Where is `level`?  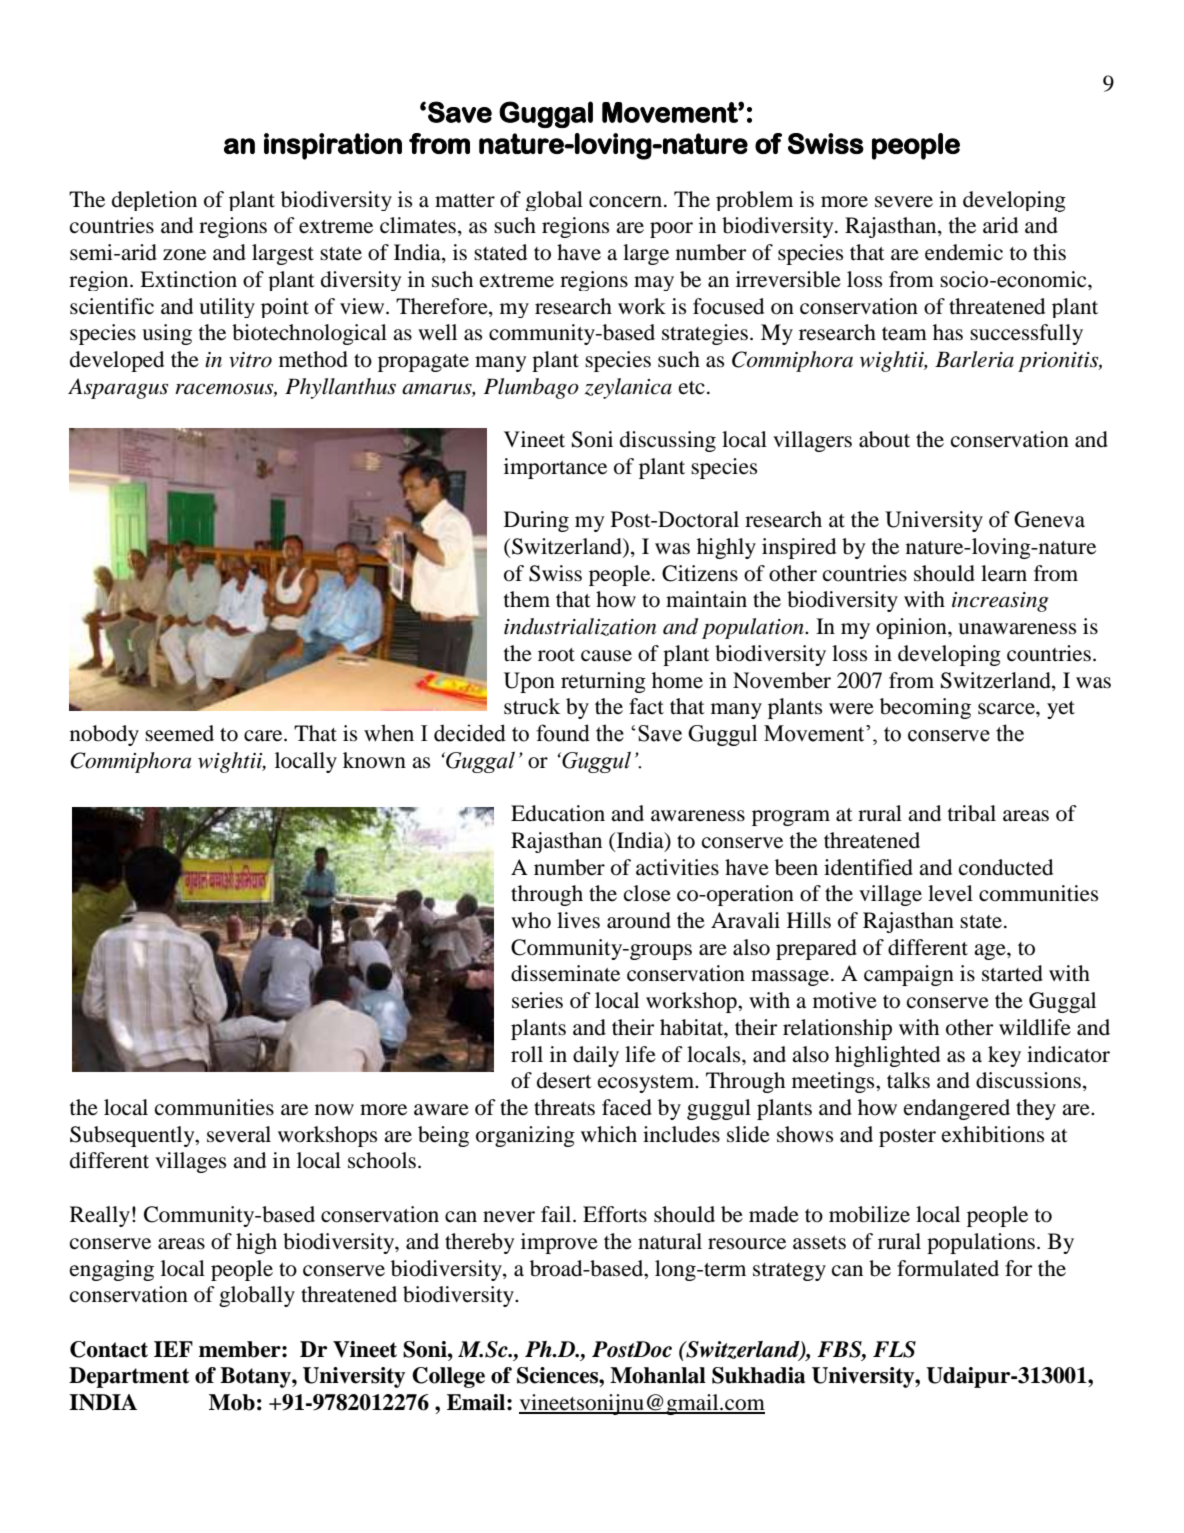 level is located at coordinates (950, 893).
